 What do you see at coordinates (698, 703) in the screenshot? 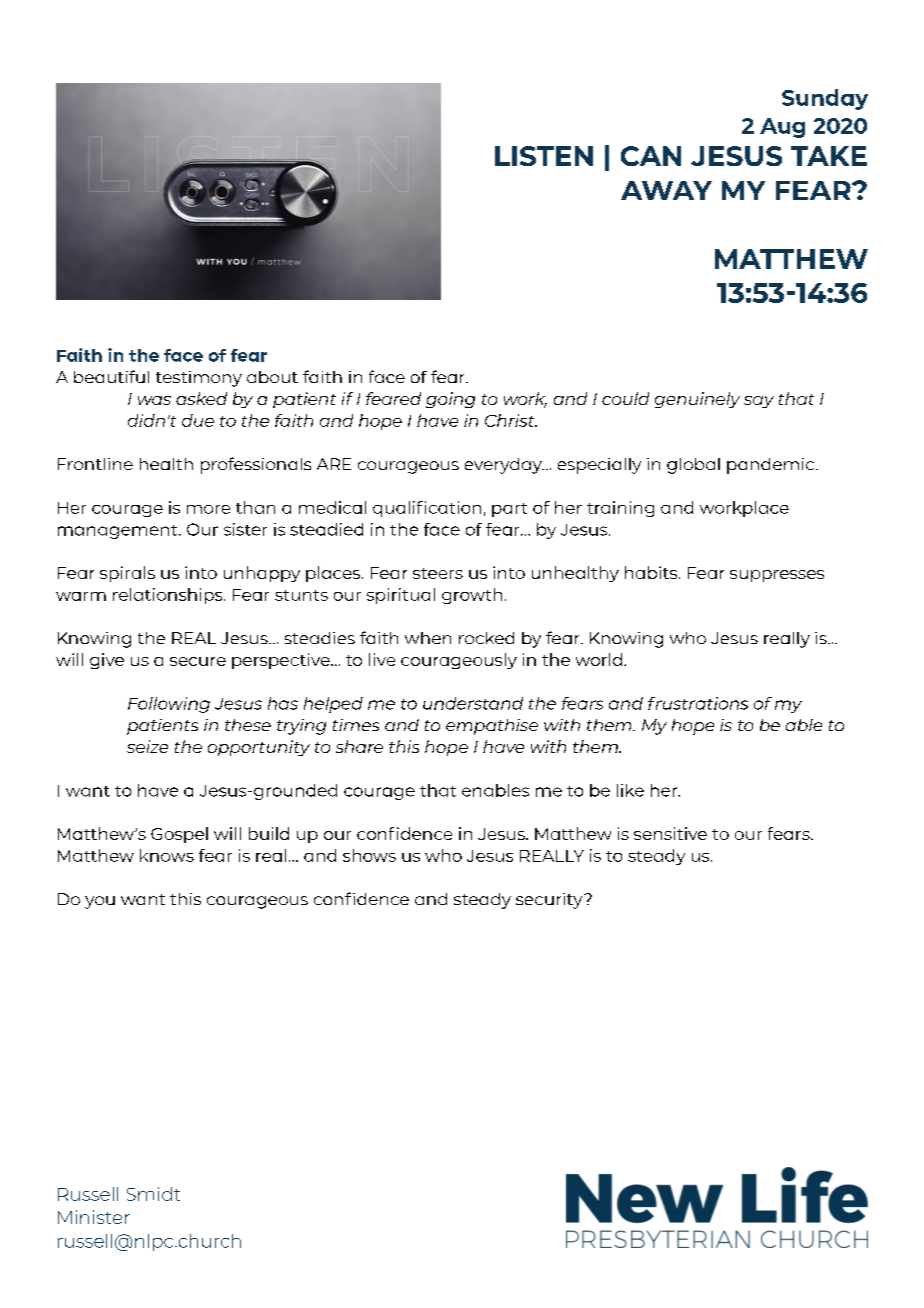
I see `frustrations` at bounding box center [698, 703].
